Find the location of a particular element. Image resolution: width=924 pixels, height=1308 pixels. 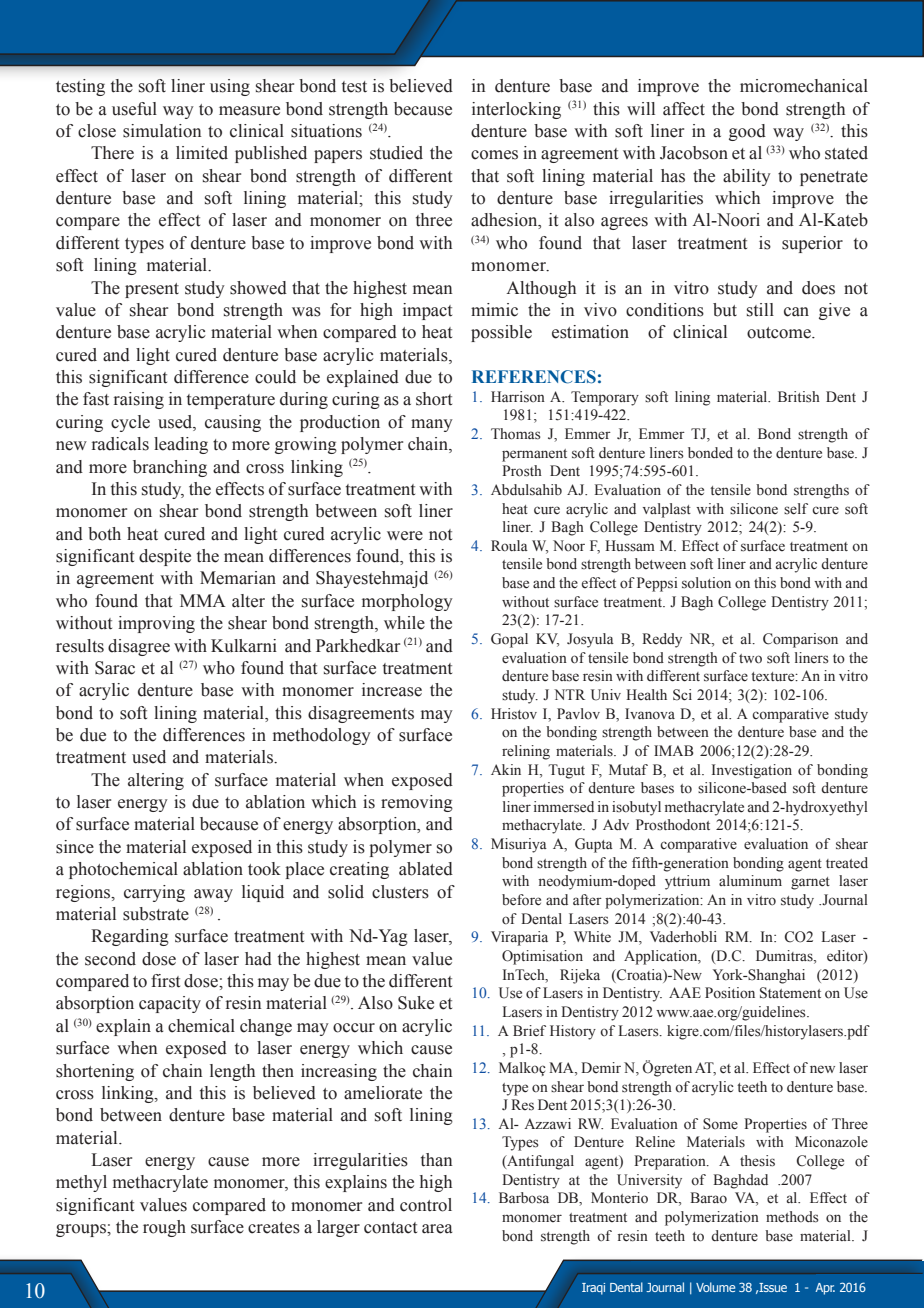

comes is located at coordinates (494, 155).
